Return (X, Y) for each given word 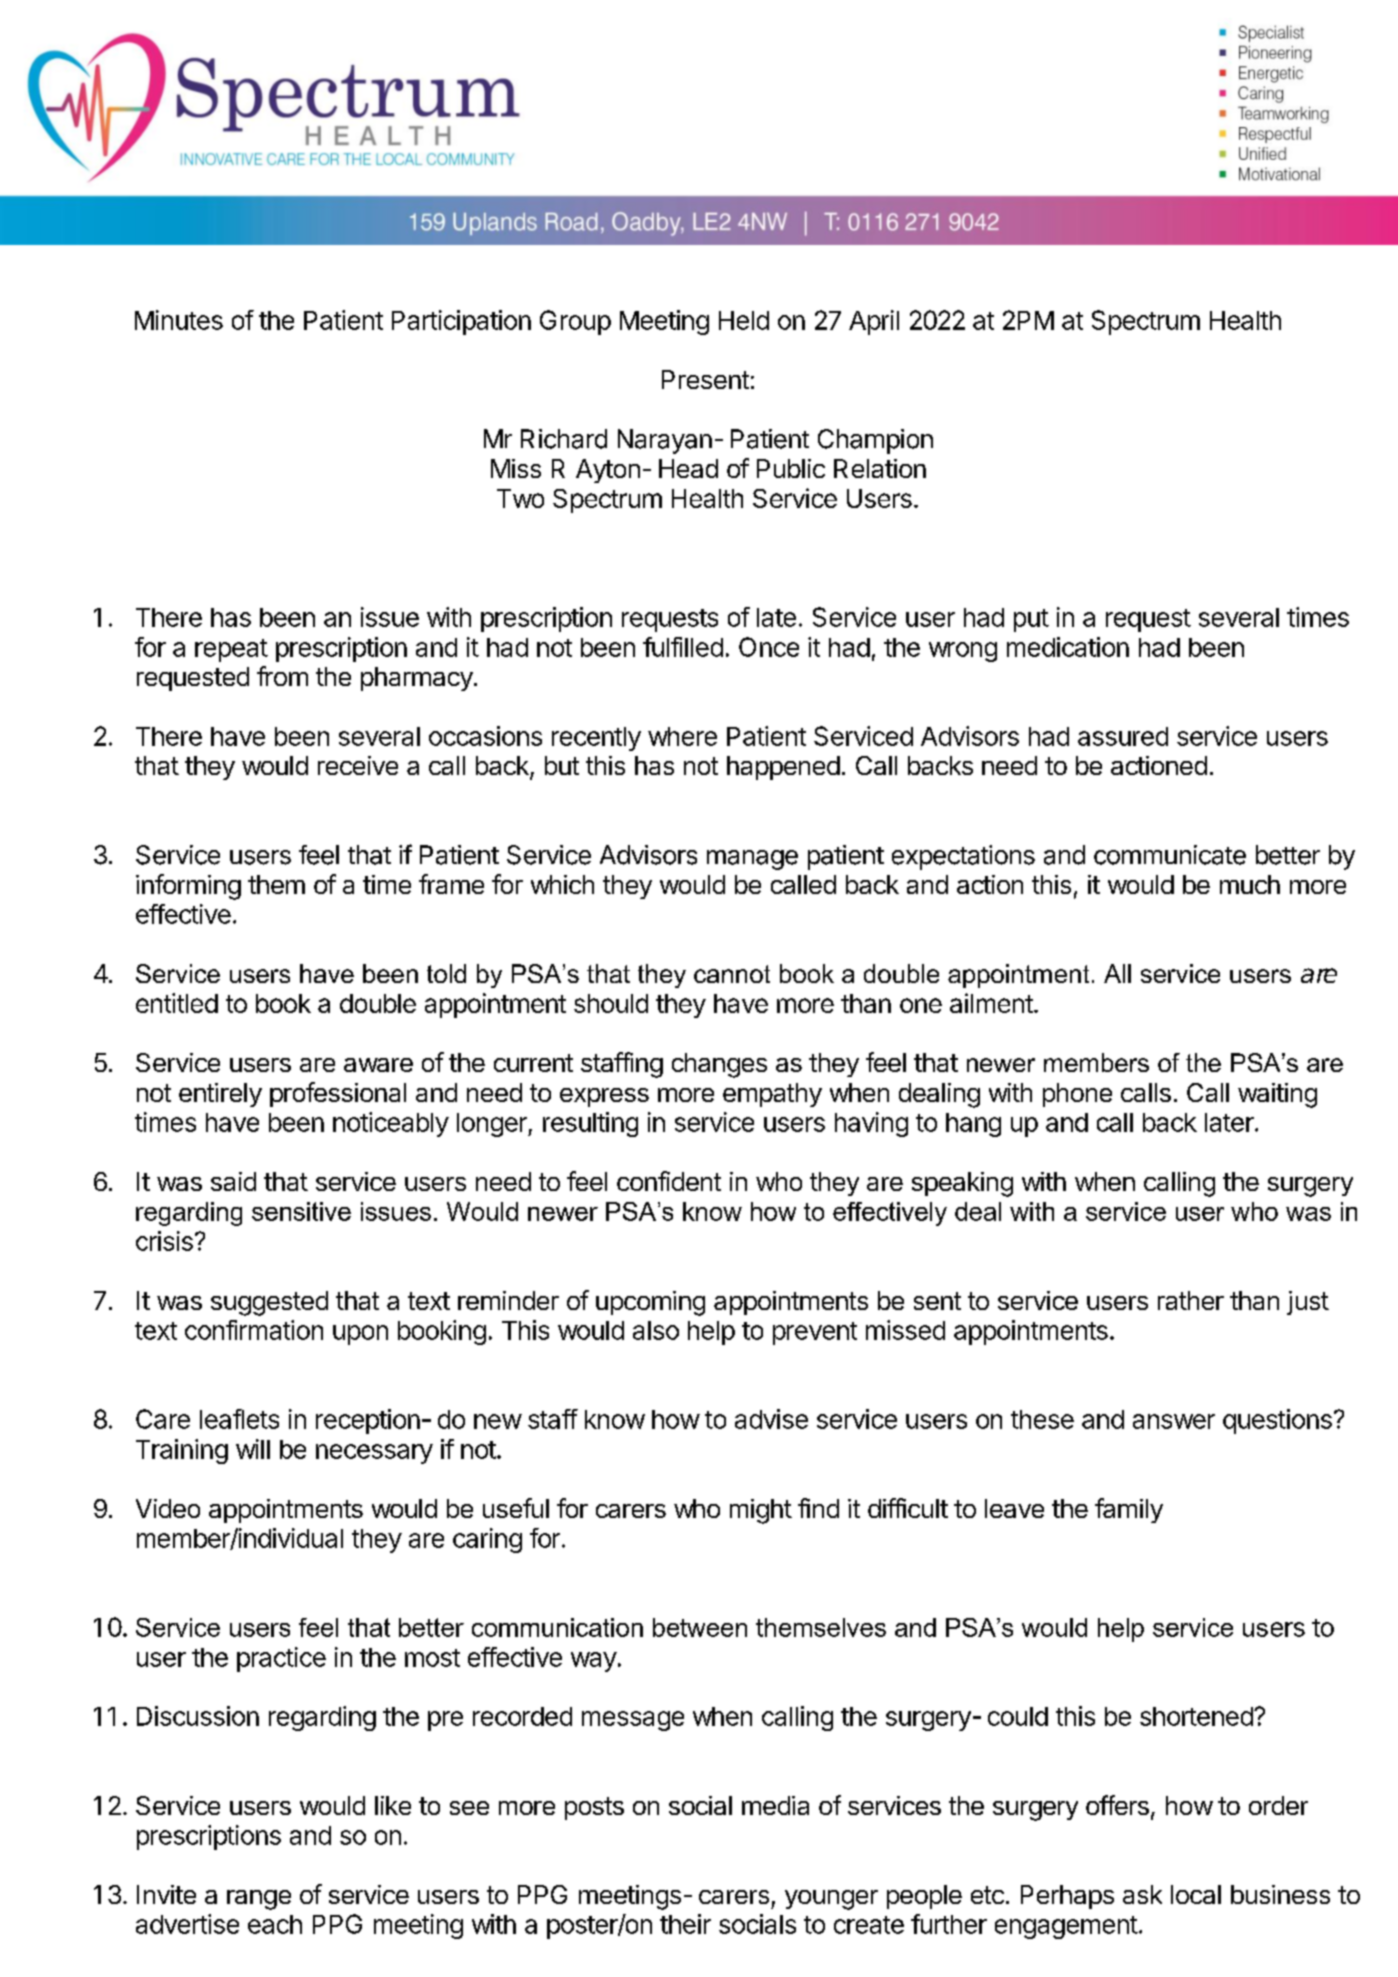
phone (1077, 1095)
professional (338, 1094)
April (874, 322)
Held (744, 320)
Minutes (179, 320)
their (685, 1924)
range (259, 1900)
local (1196, 1894)
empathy (772, 1095)
